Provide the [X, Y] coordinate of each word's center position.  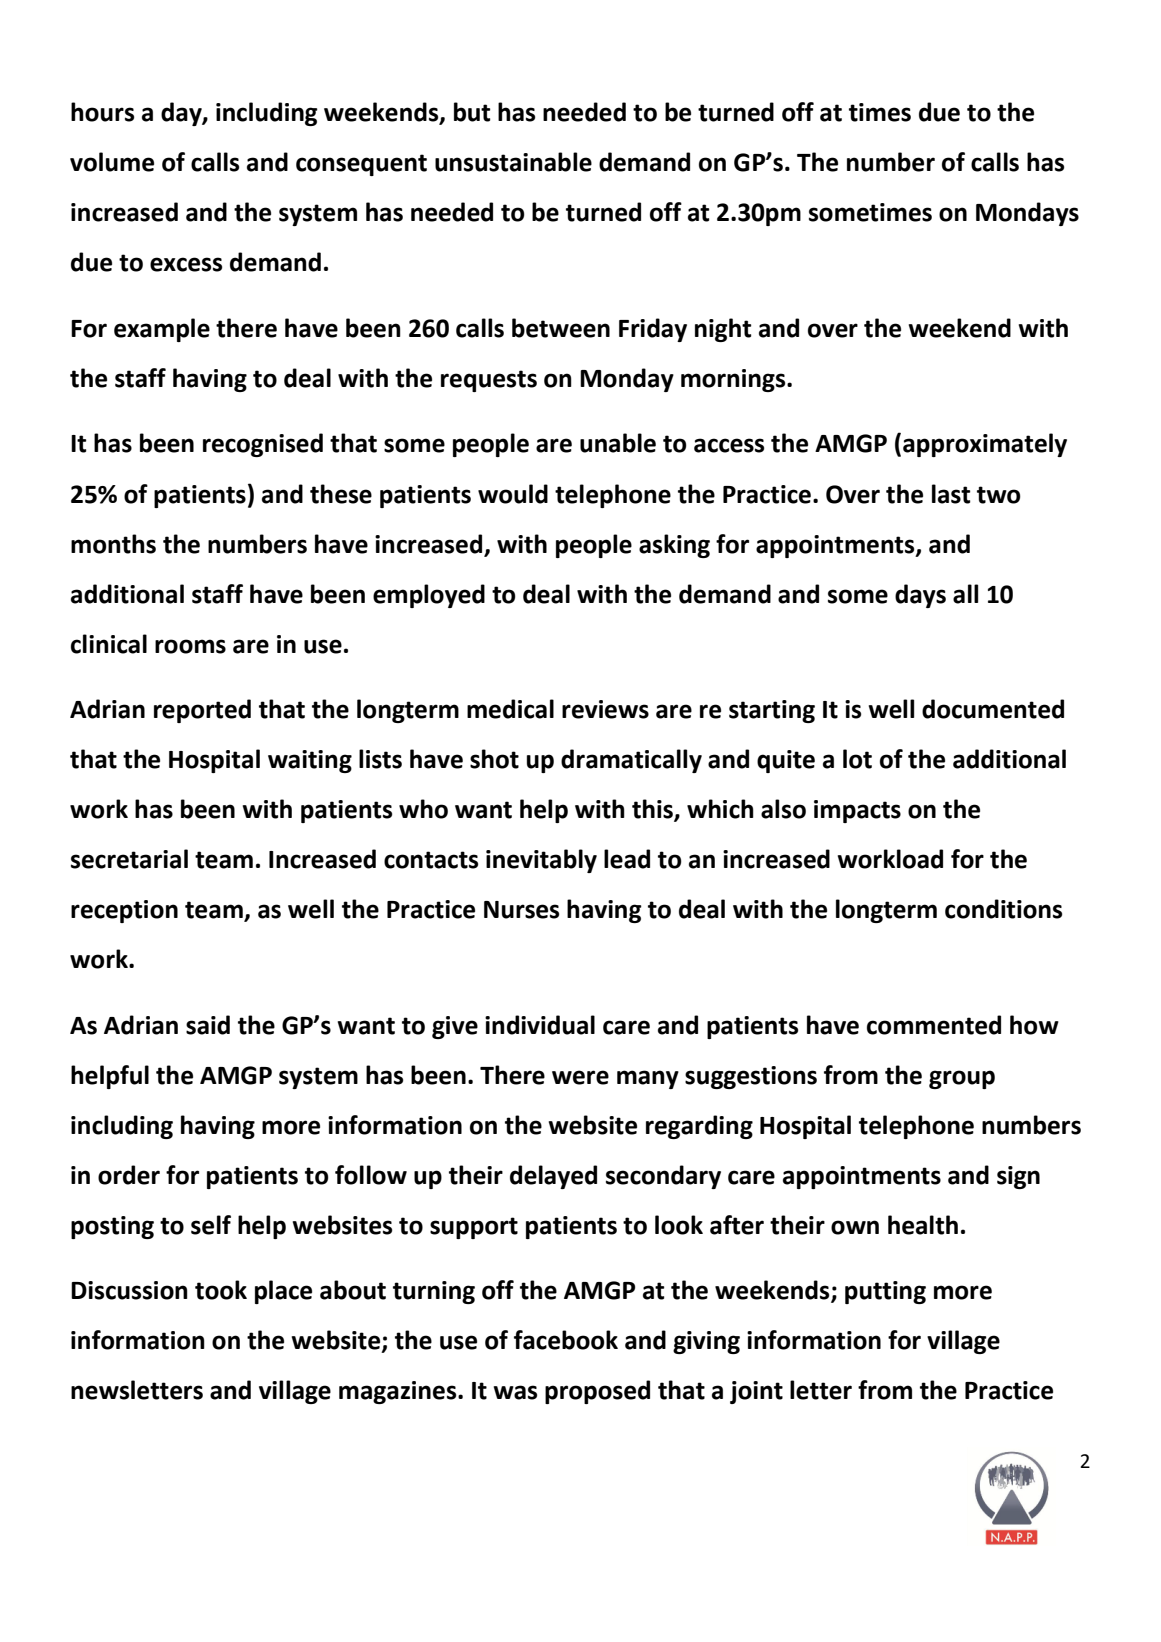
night [723, 330]
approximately [985, 445]
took [221, 1290]
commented [934, 1025]
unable [618, 443]
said [208, 1025]
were [580, 1077]
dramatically [631, 761]
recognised [263, 445]
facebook [566, 1340]
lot [857, 759]
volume [112, 162]
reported [202, 711]
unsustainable [513, 162]
